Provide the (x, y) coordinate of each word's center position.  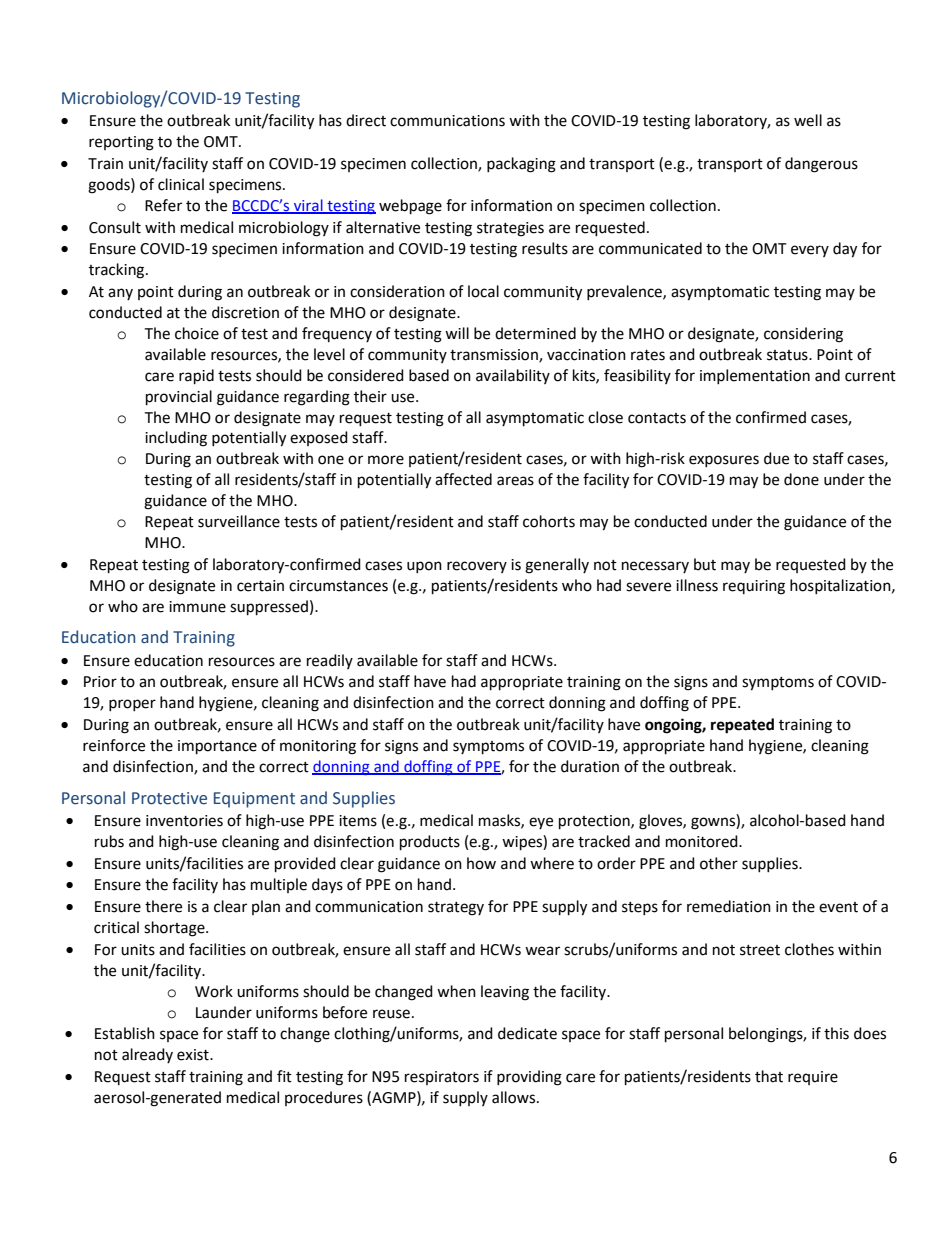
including (176, 439)
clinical (181, 184)
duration (590, 766)
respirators (442, 1078)
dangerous (821, 165)
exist (194, 1055)
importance (217, 747)
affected (463, 479)
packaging (521, 165)
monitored (703, 841)
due (776, 458)
